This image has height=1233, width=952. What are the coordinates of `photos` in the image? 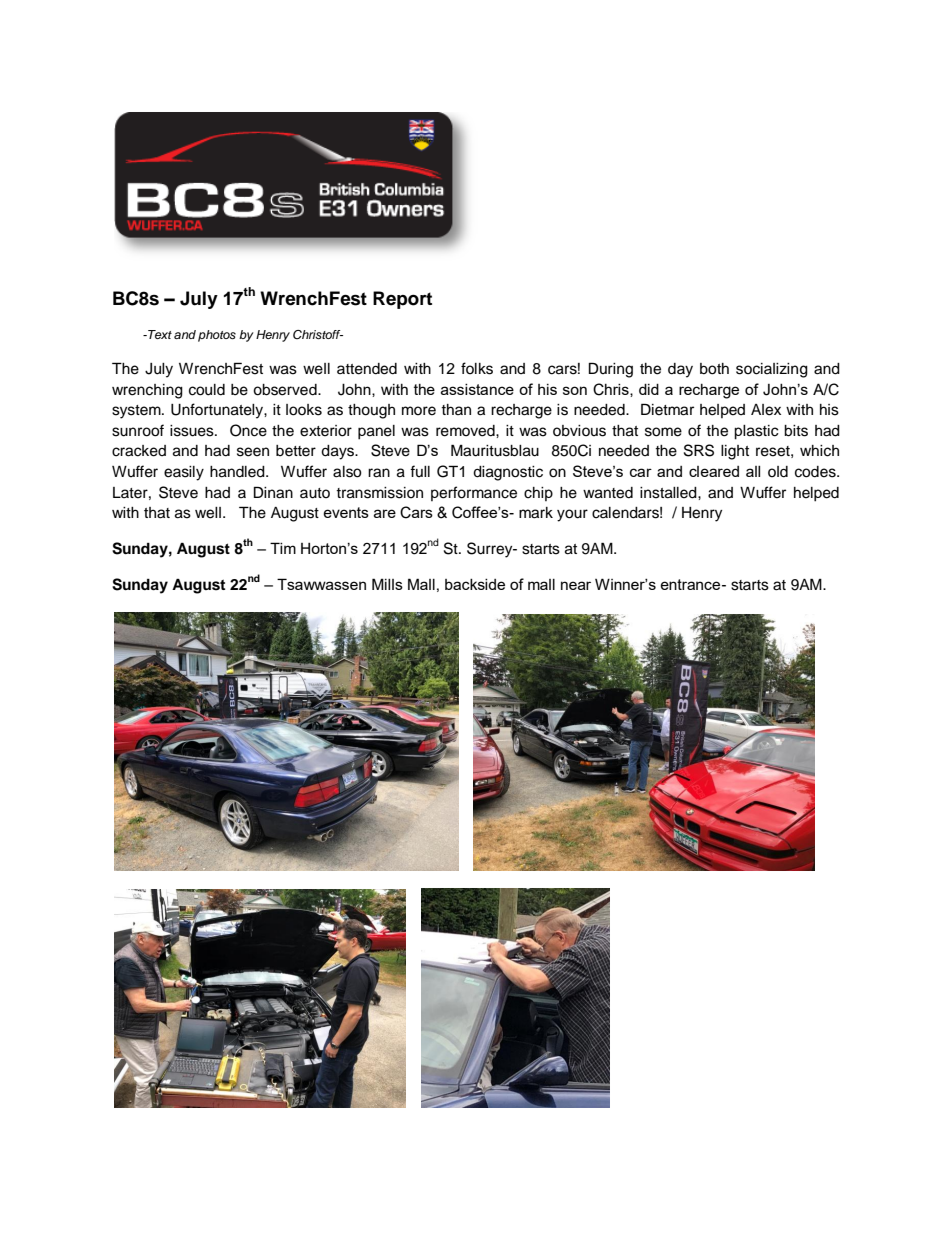 It's located at (217, 336).
